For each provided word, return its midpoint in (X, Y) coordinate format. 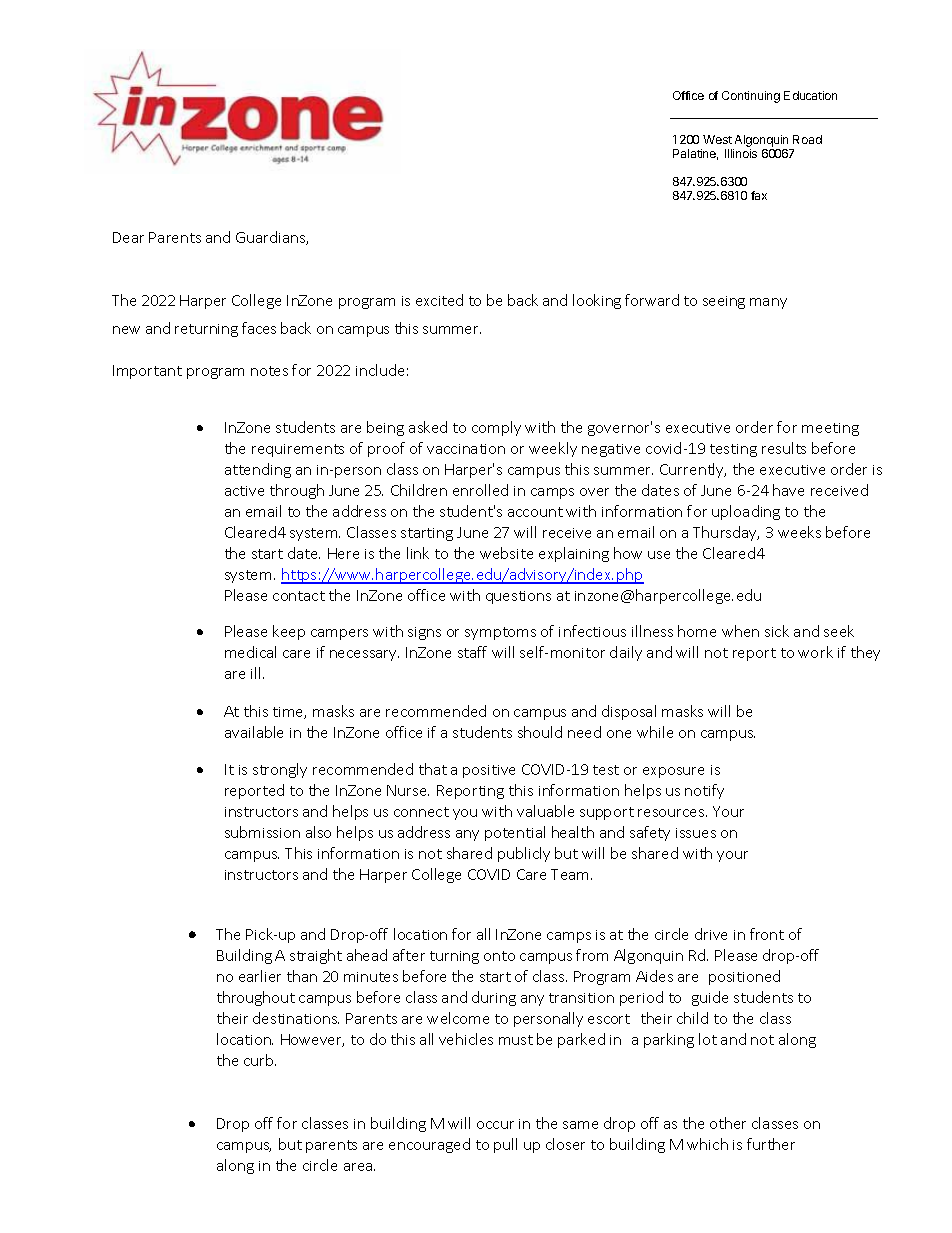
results (784, 448)
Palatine (695, 154)
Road (807, 139)
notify (704, 791)
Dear (128, 237)
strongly (280, 770)
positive (489, 771)
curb (260, 1060)
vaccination (466, 449)
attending (258, 470)
